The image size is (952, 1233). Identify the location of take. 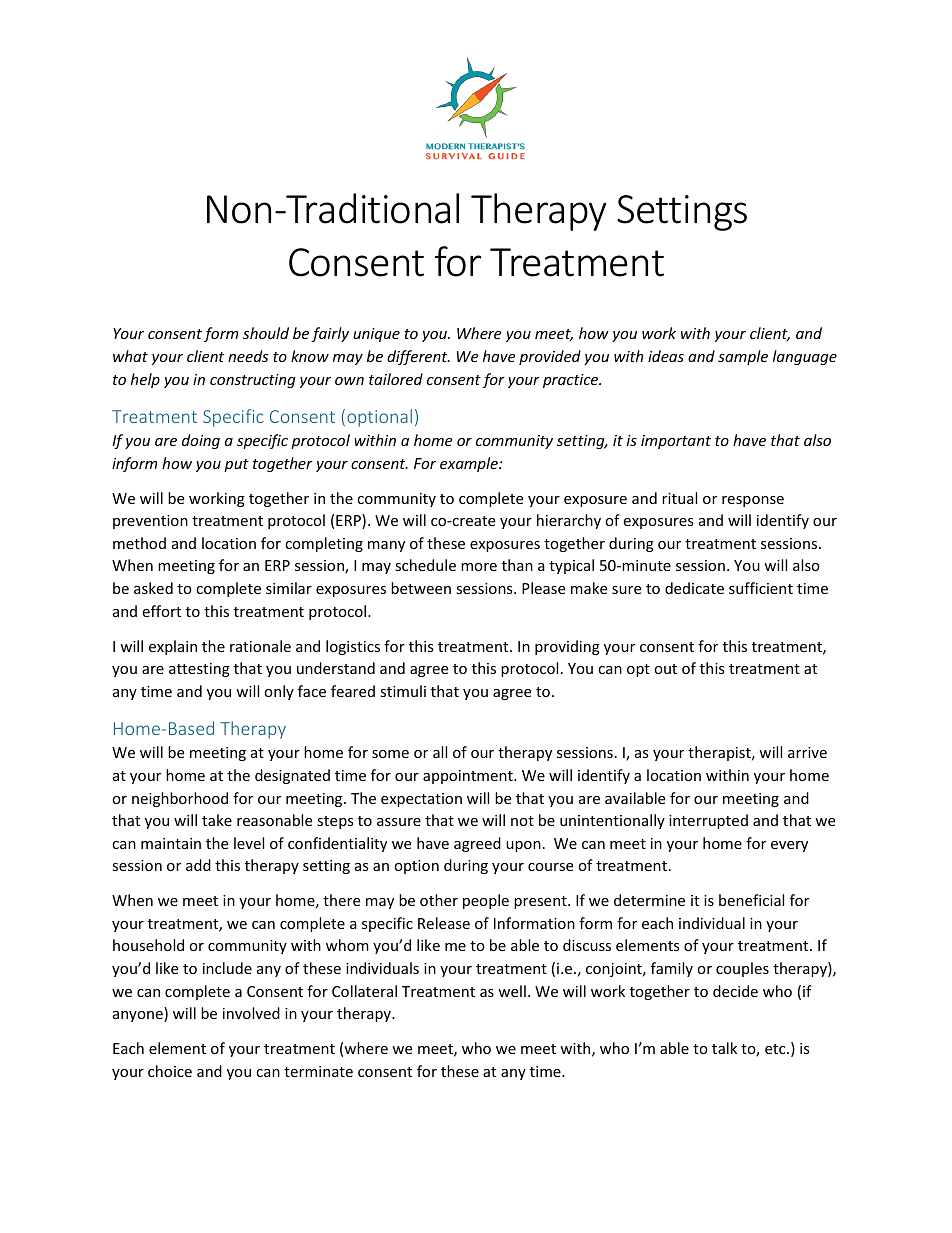
(217, 820).
